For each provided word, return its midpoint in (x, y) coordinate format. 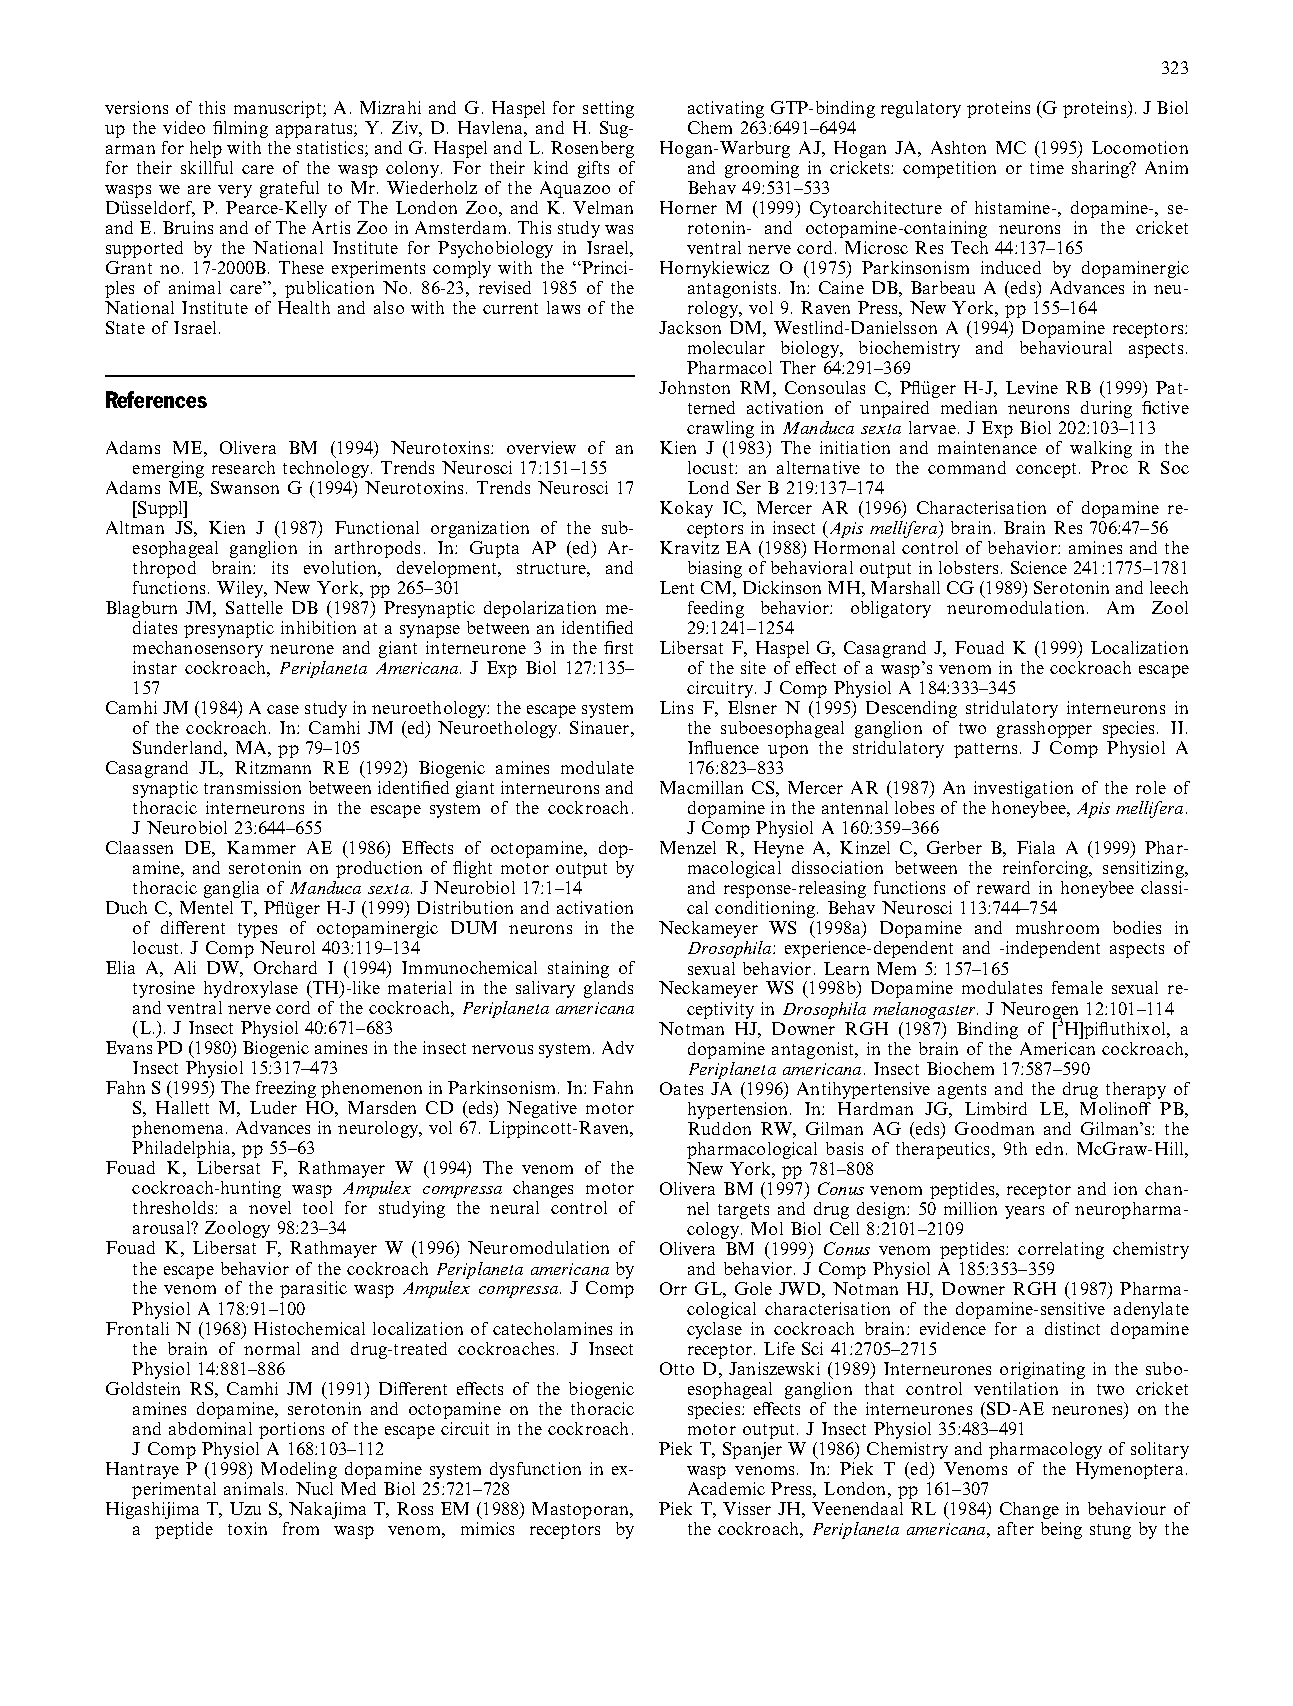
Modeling (299, 1470)
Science (1039, 567)
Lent (677, 587)
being (1061, 1530)
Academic (726, 1488)
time (1047, 167)
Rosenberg (592, 149)
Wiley (241, 589)
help (206, 149)
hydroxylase (251, 989)
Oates (681, 1088)
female (1077, 987)
